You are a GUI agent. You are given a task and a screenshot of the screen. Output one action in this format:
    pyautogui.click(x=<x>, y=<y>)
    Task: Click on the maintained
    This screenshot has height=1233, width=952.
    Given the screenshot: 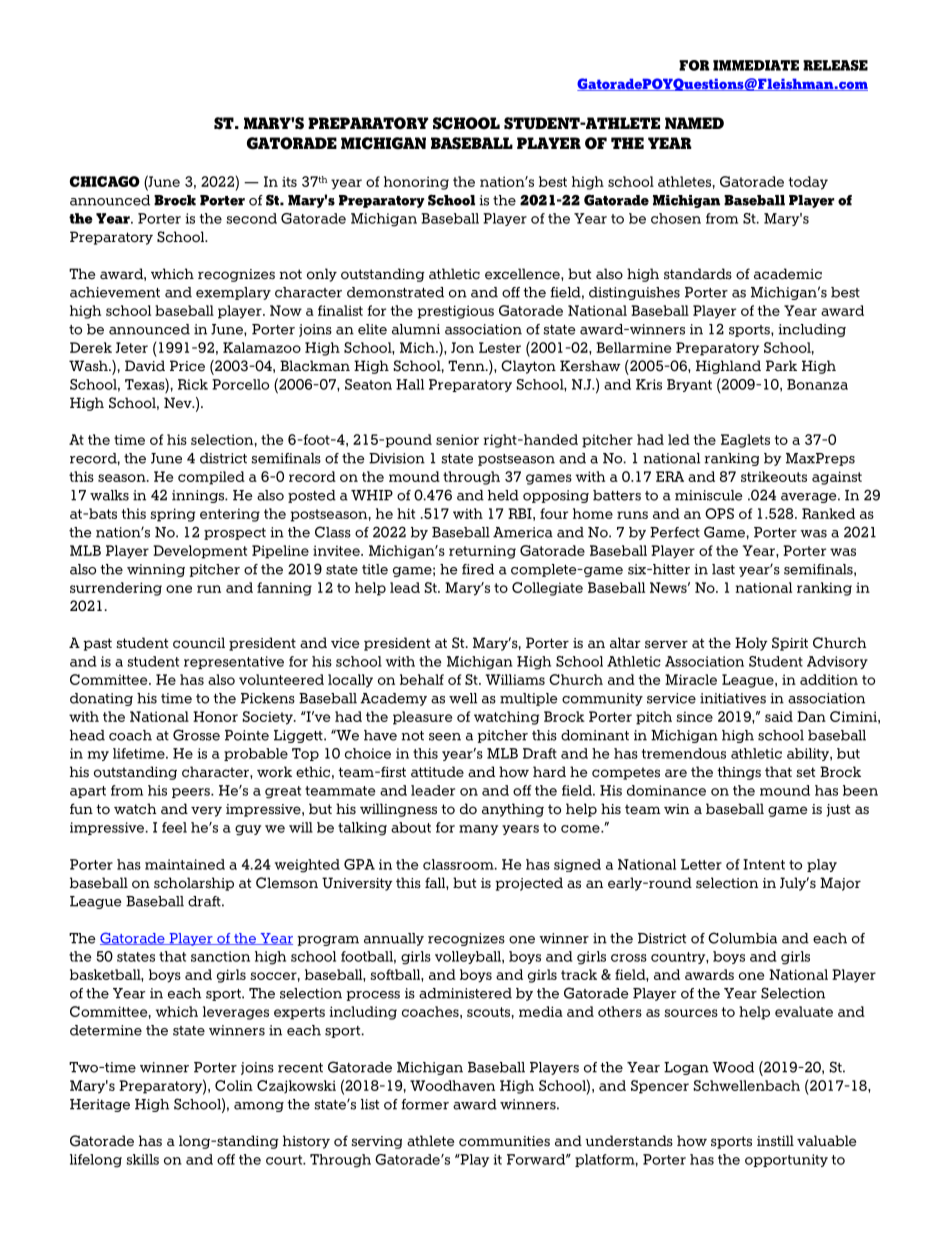 What is the action you would take?
    pyautogui.click(x=185, y=864)
